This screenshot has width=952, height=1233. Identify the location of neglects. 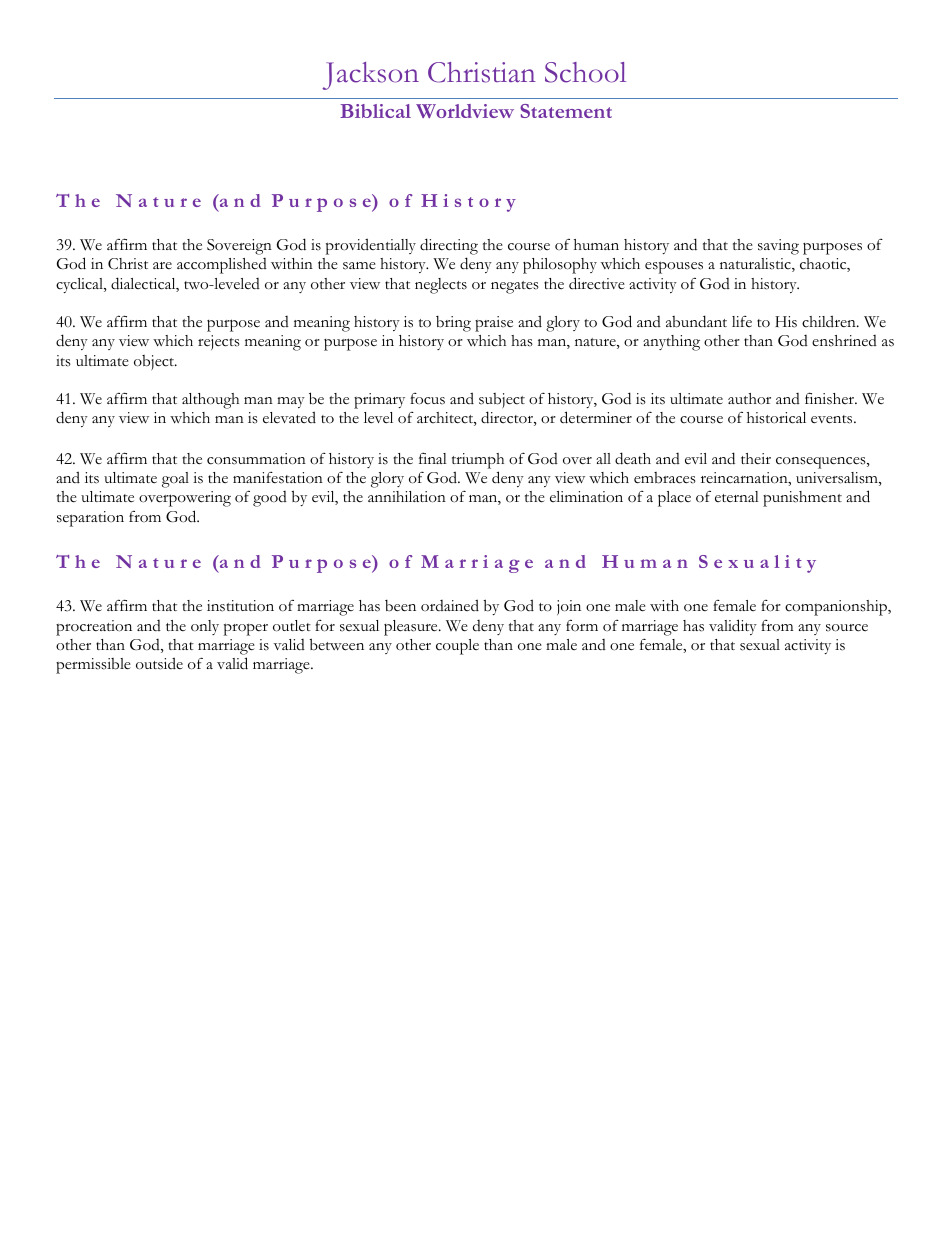
(441, 286).
